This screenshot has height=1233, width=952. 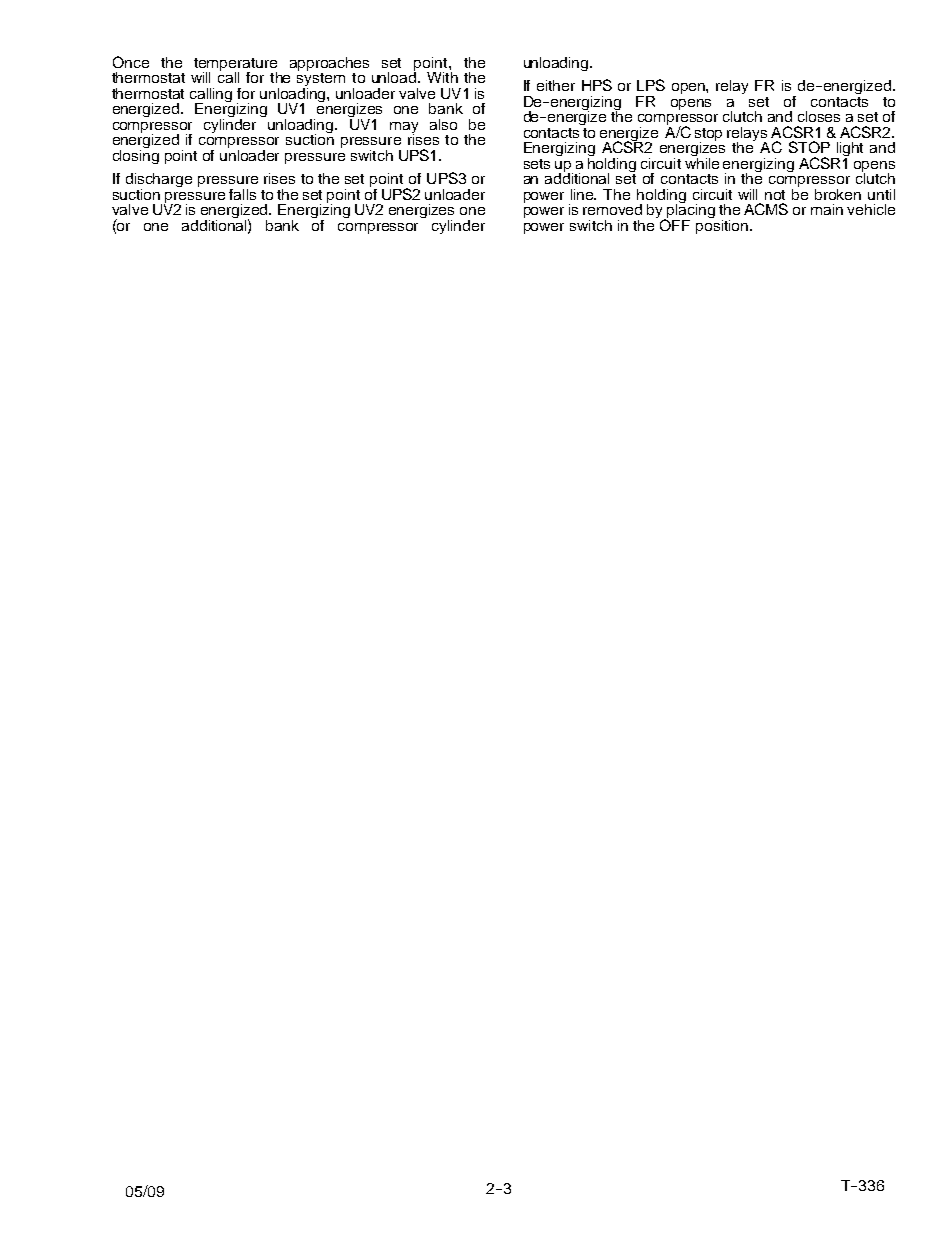 What do you see at coordinates (651, 85) in the screenshot?
I see `LPS` at bounding box center [651, 85].
